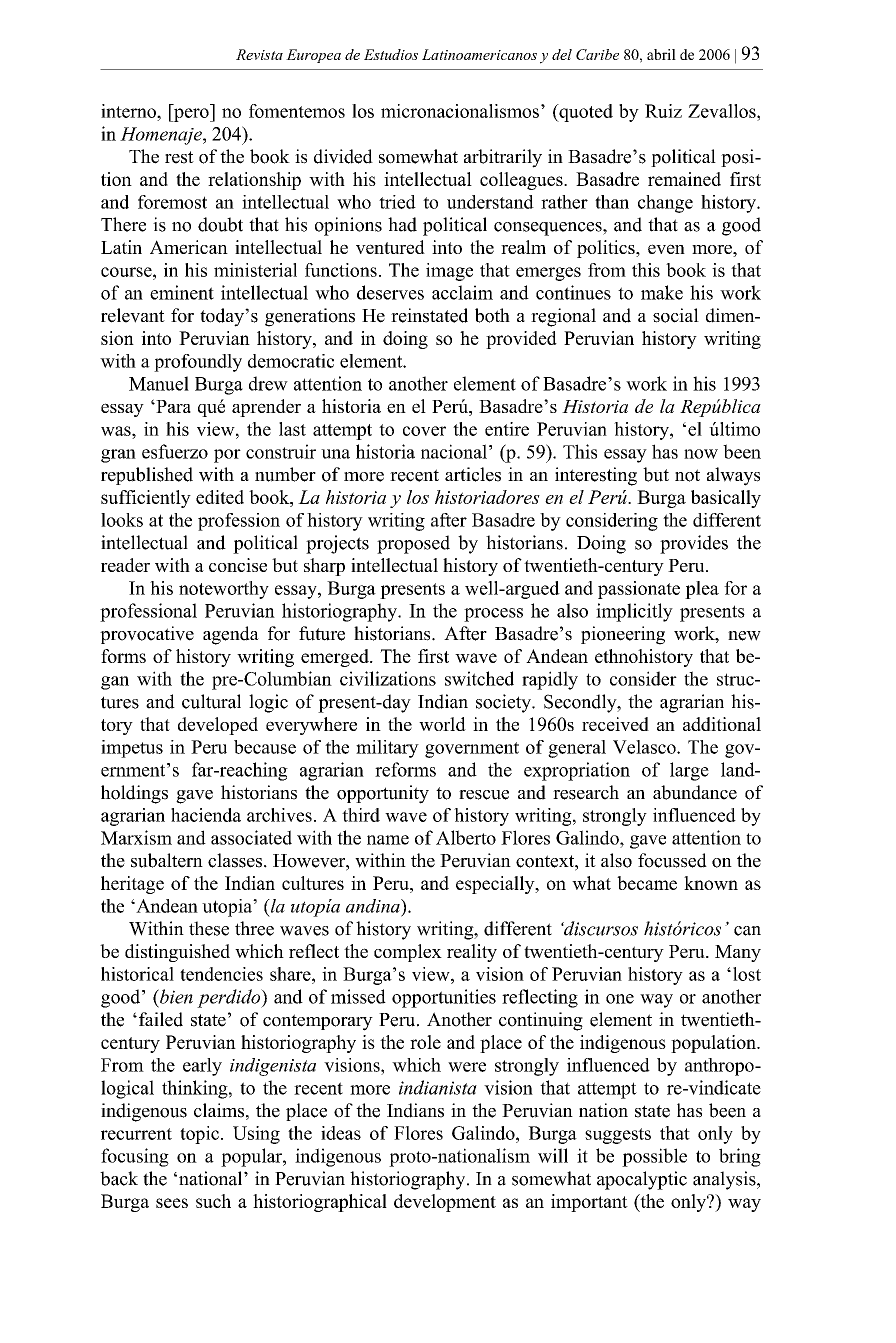  Describe the element at coordinates (663, 111) in the screenshot. I see `Ruiz` at that location.
